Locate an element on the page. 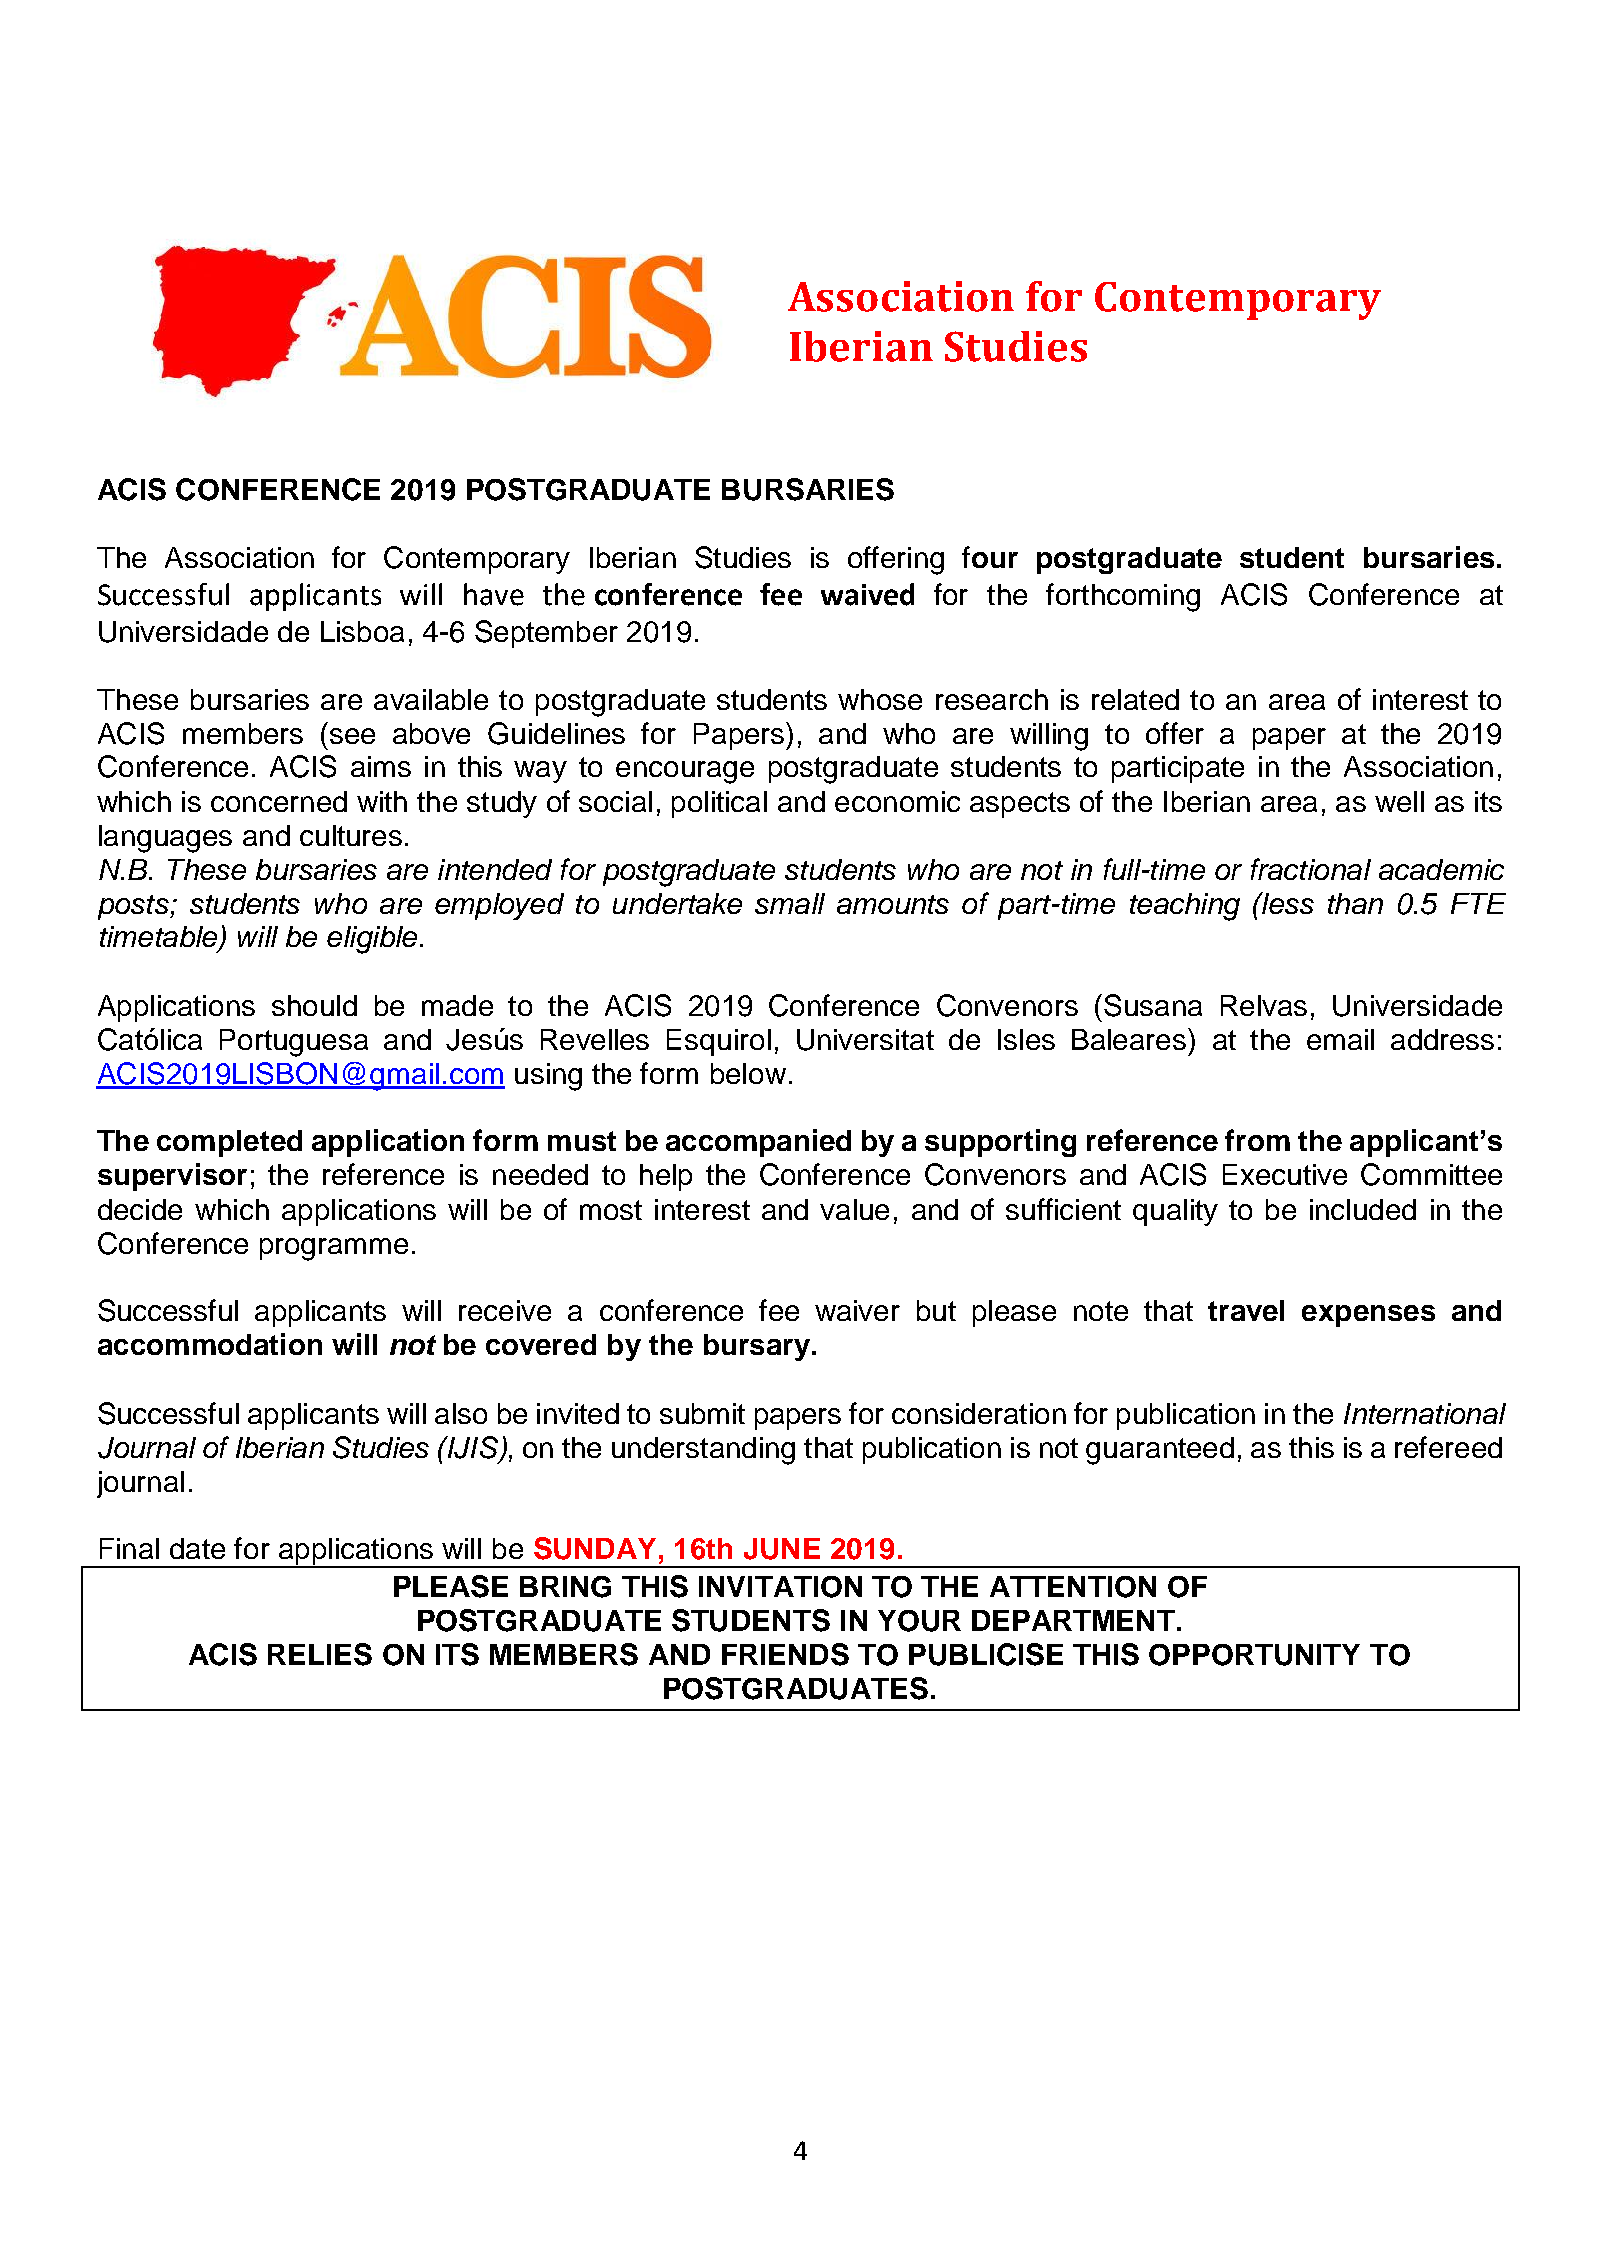  programme is located at coordinates (334, 1249).
